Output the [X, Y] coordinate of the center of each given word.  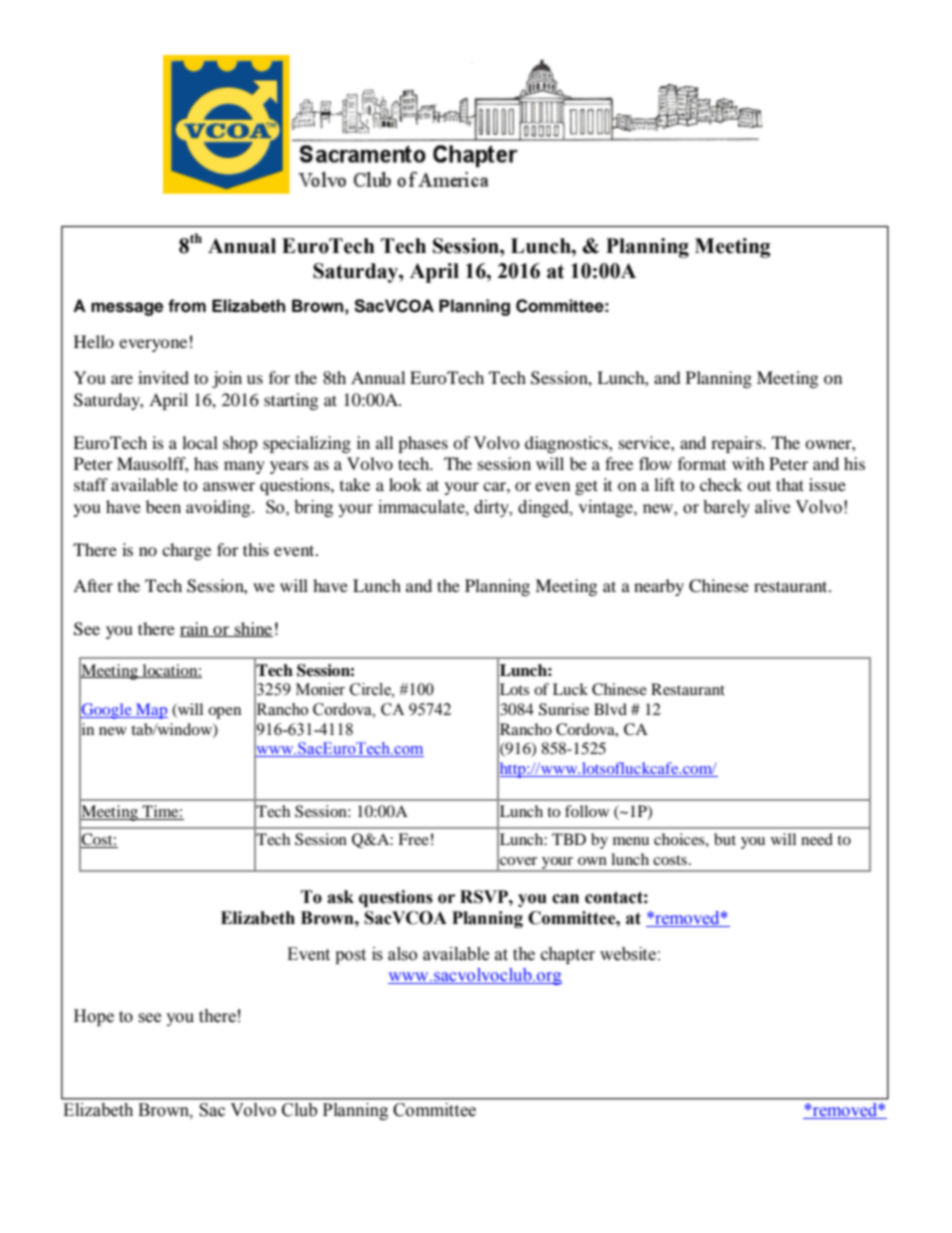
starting [291, 401]
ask [340, 897]
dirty [493, 508]
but [725, 839]
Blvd [610, 709]
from [187, 306]
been [163, 506]
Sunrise [564, 709]
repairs [737, 444]
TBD [569, 839]
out [759, 485]
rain [195, 629]
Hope [94, 1017]
